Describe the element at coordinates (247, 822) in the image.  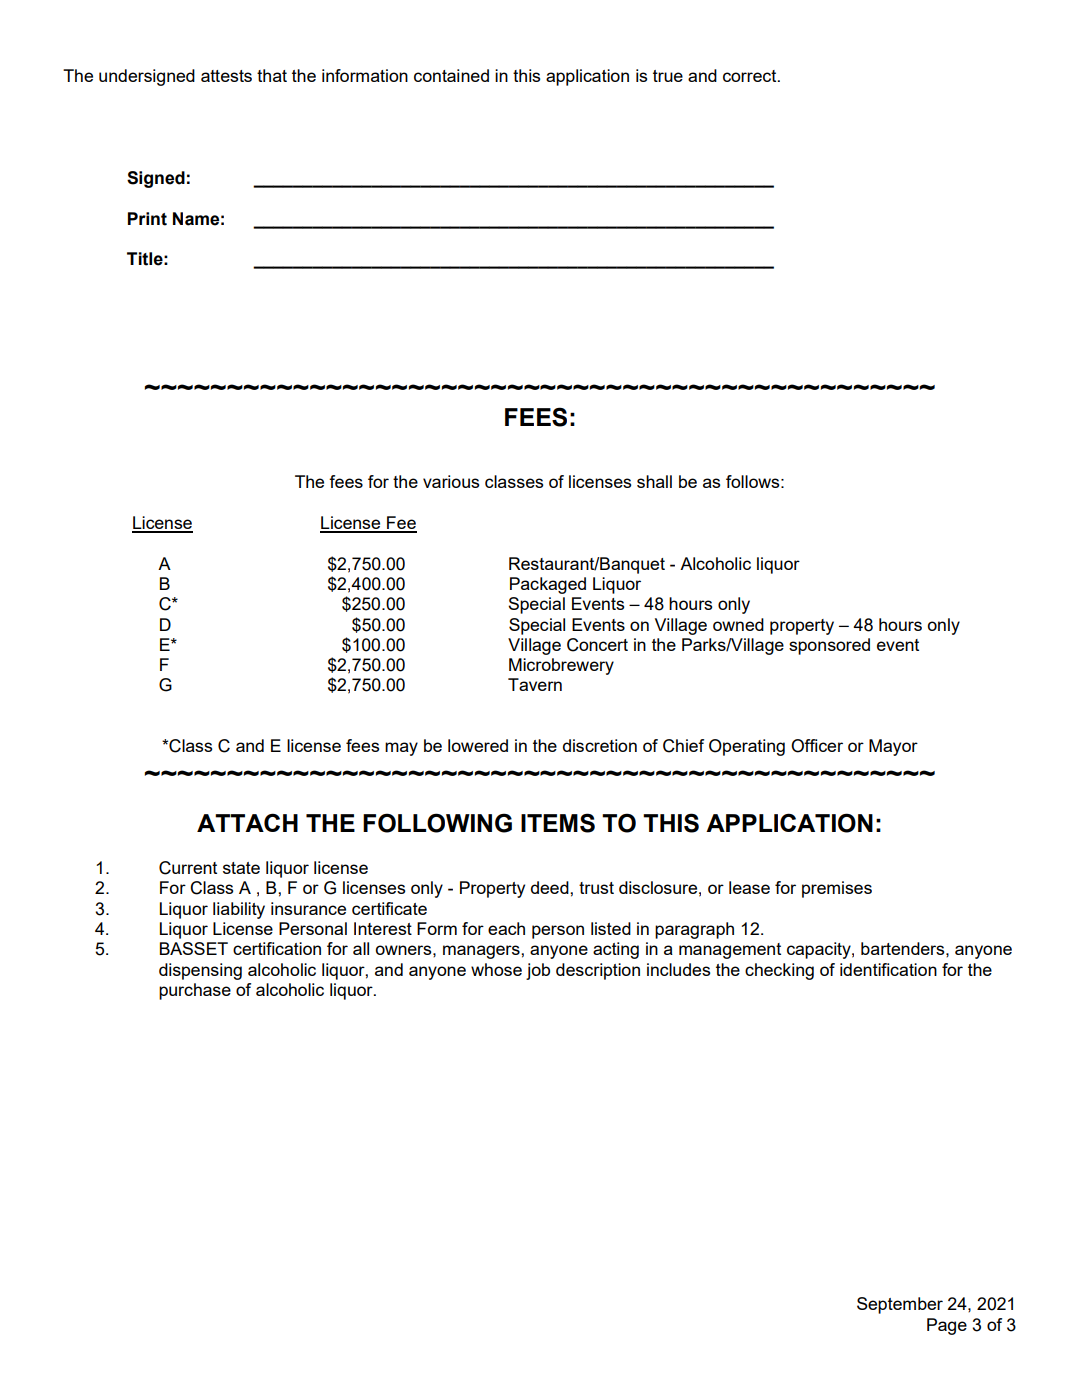
I see `ATTACH` at that location.
